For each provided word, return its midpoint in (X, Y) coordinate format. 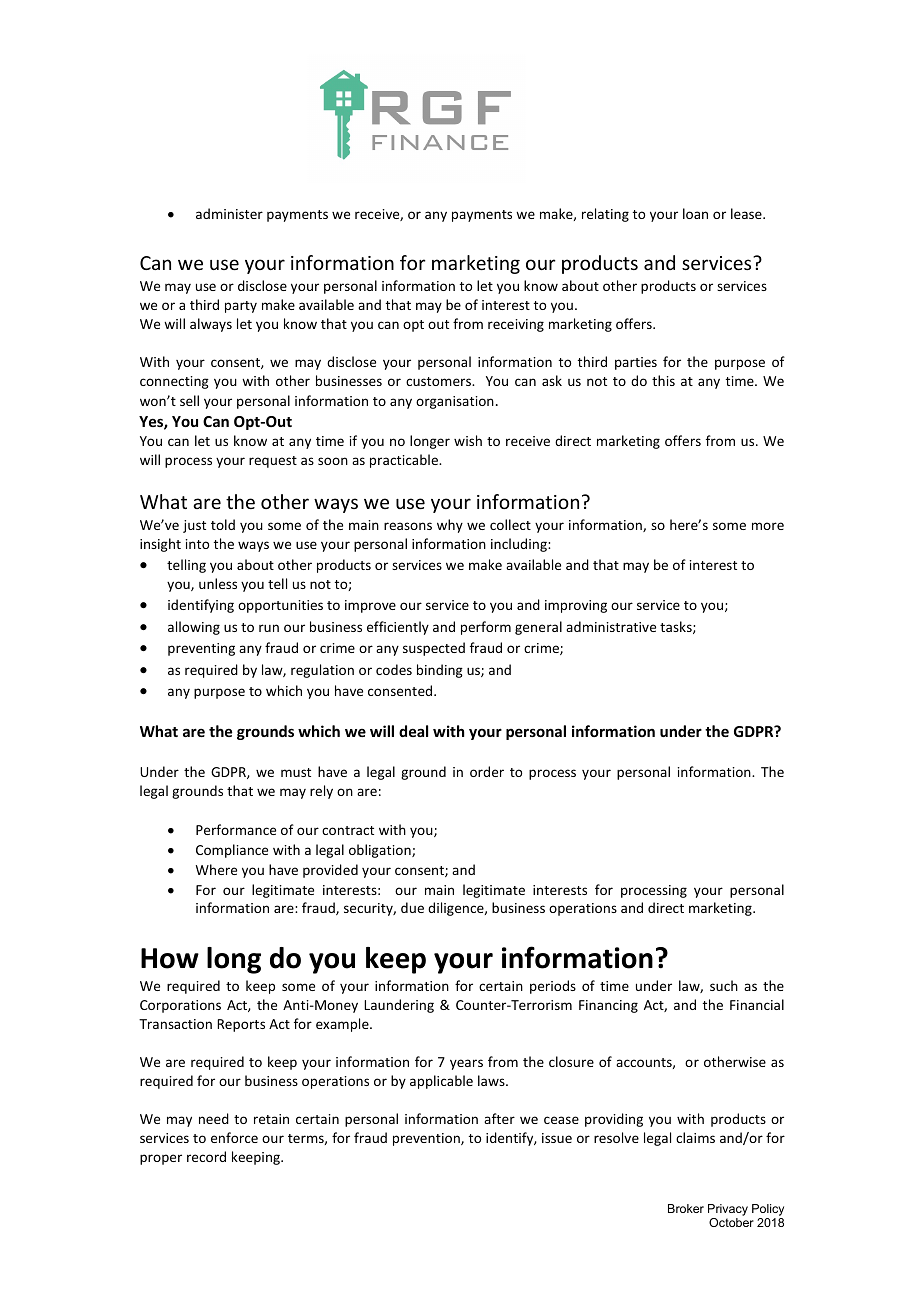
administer (229, 213)
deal (413, 731)
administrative (611, 626)
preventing (201, 649)
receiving (516, 325)
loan (695, 213)
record (206, 1156)
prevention (427, 1139)
